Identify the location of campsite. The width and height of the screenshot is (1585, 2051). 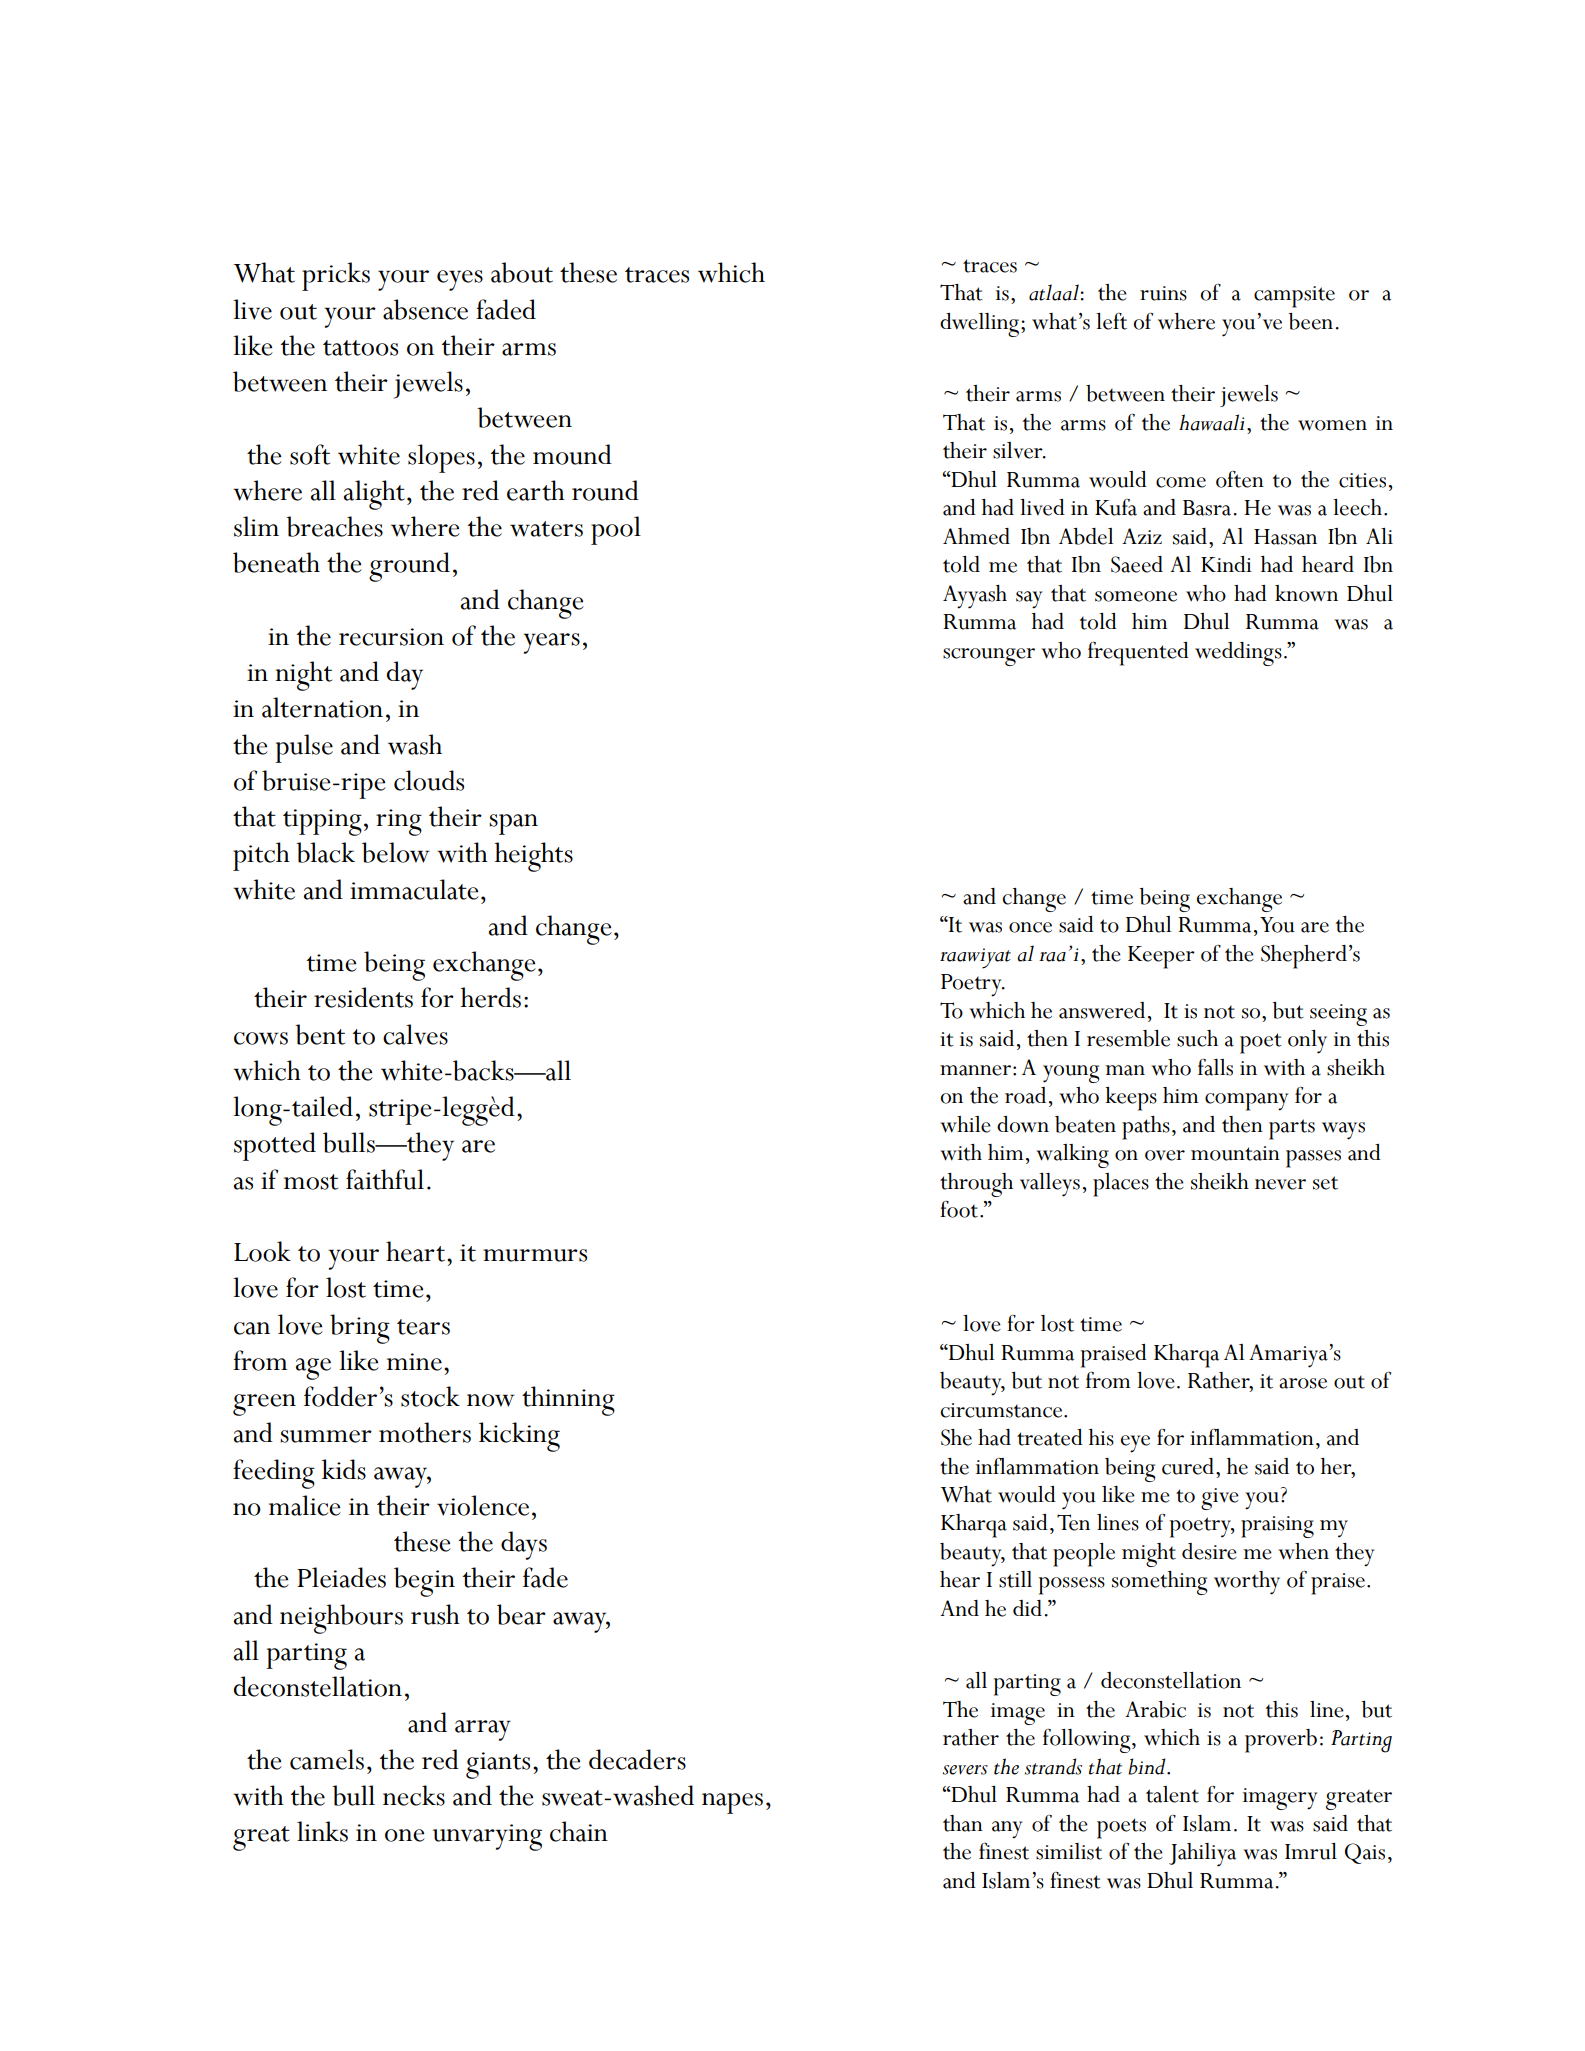
(1294, 297).
